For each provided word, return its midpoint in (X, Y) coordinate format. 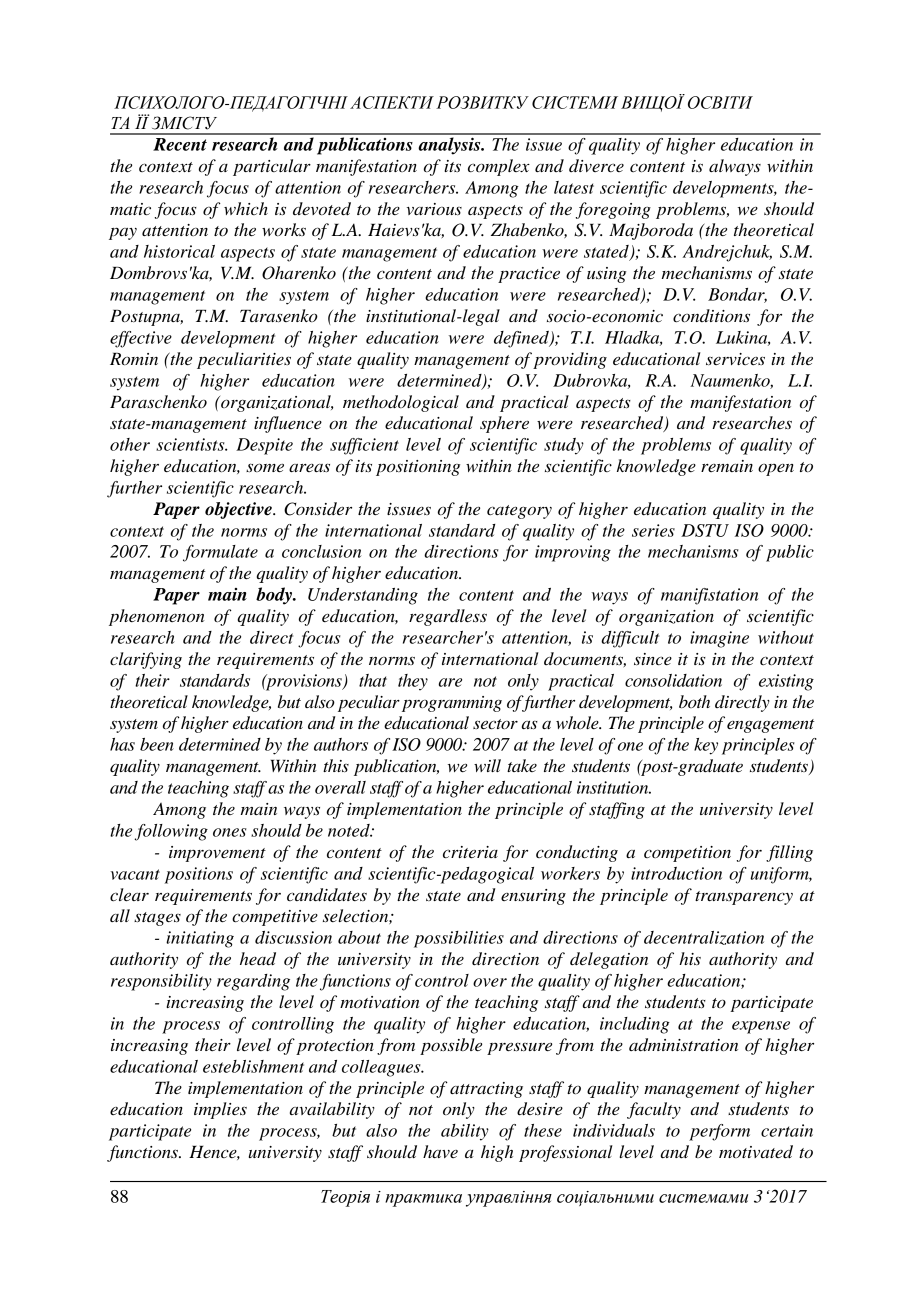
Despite (264, 446)
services (735, 359)
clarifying (146, 660)
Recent (180, 144)
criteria (470, 852)
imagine (719, 639)
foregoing (613, 210)
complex (499, 167)
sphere (504, 424)
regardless (448, 617)
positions (199, 875)
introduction (676, 873)
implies (220, 1110)
